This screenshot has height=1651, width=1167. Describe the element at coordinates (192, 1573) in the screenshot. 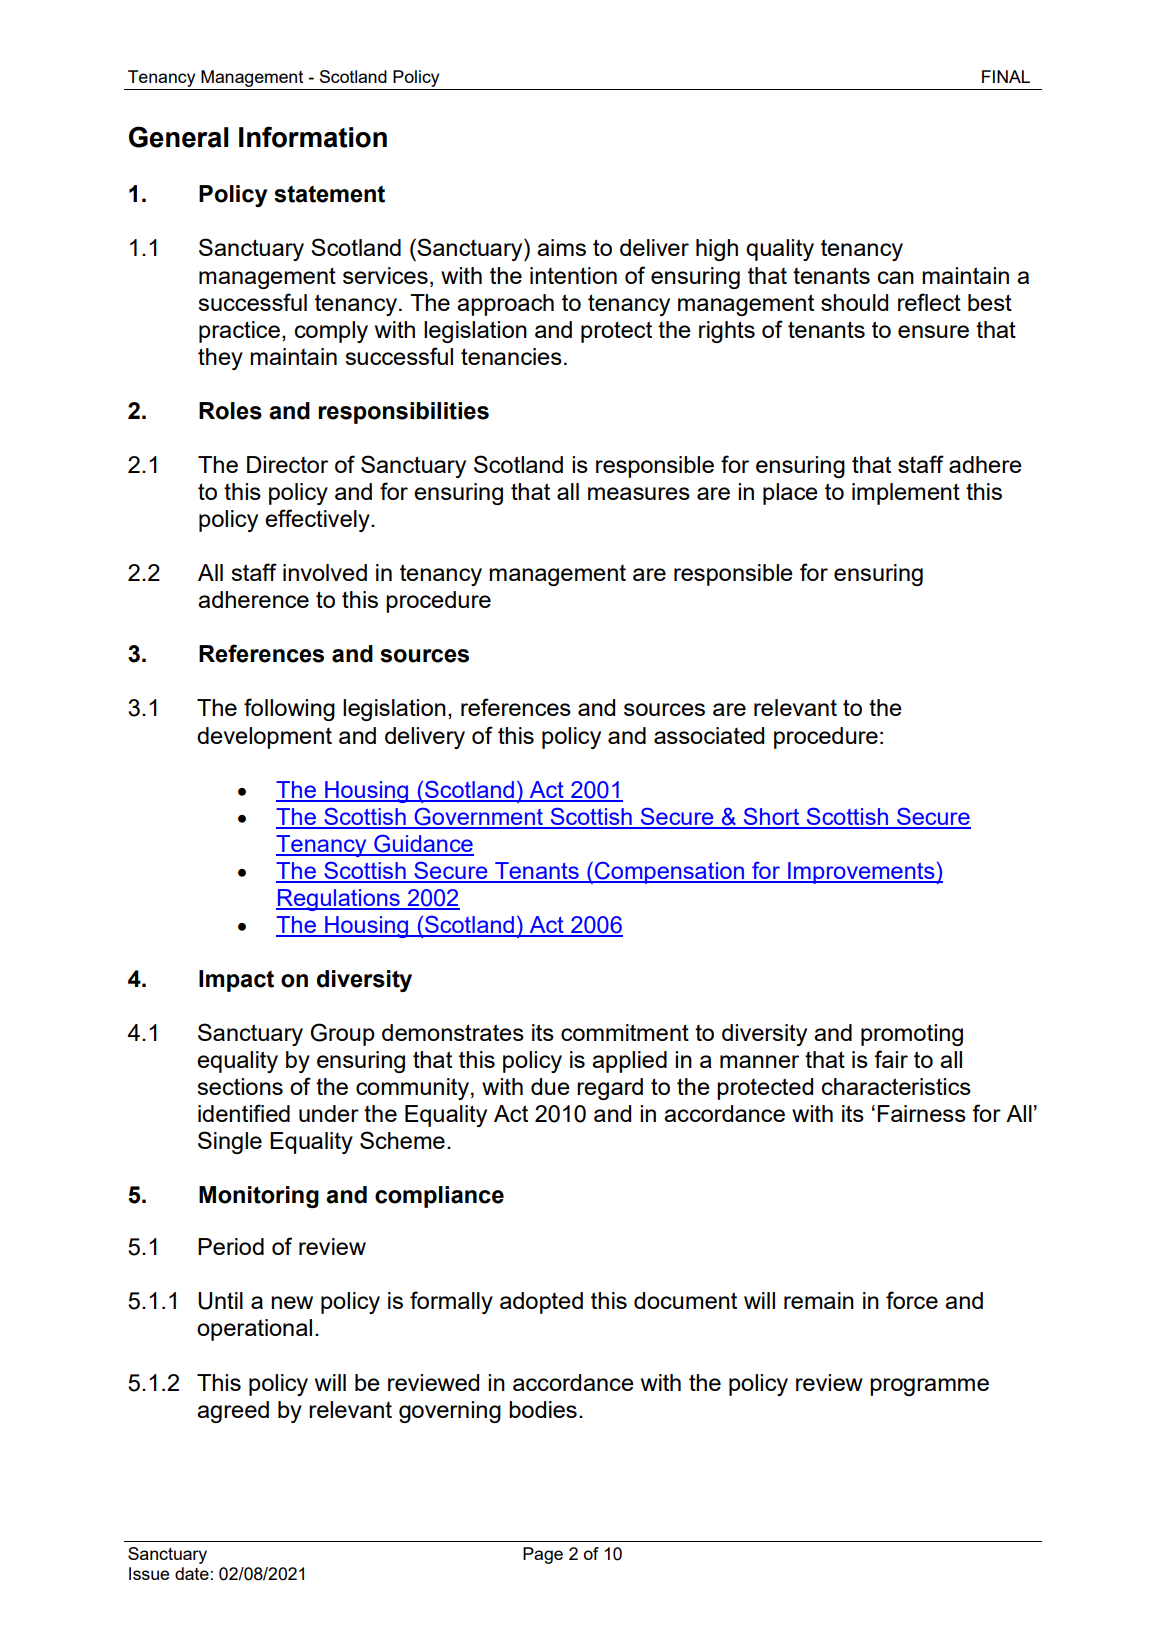

I see `date` at that location.
